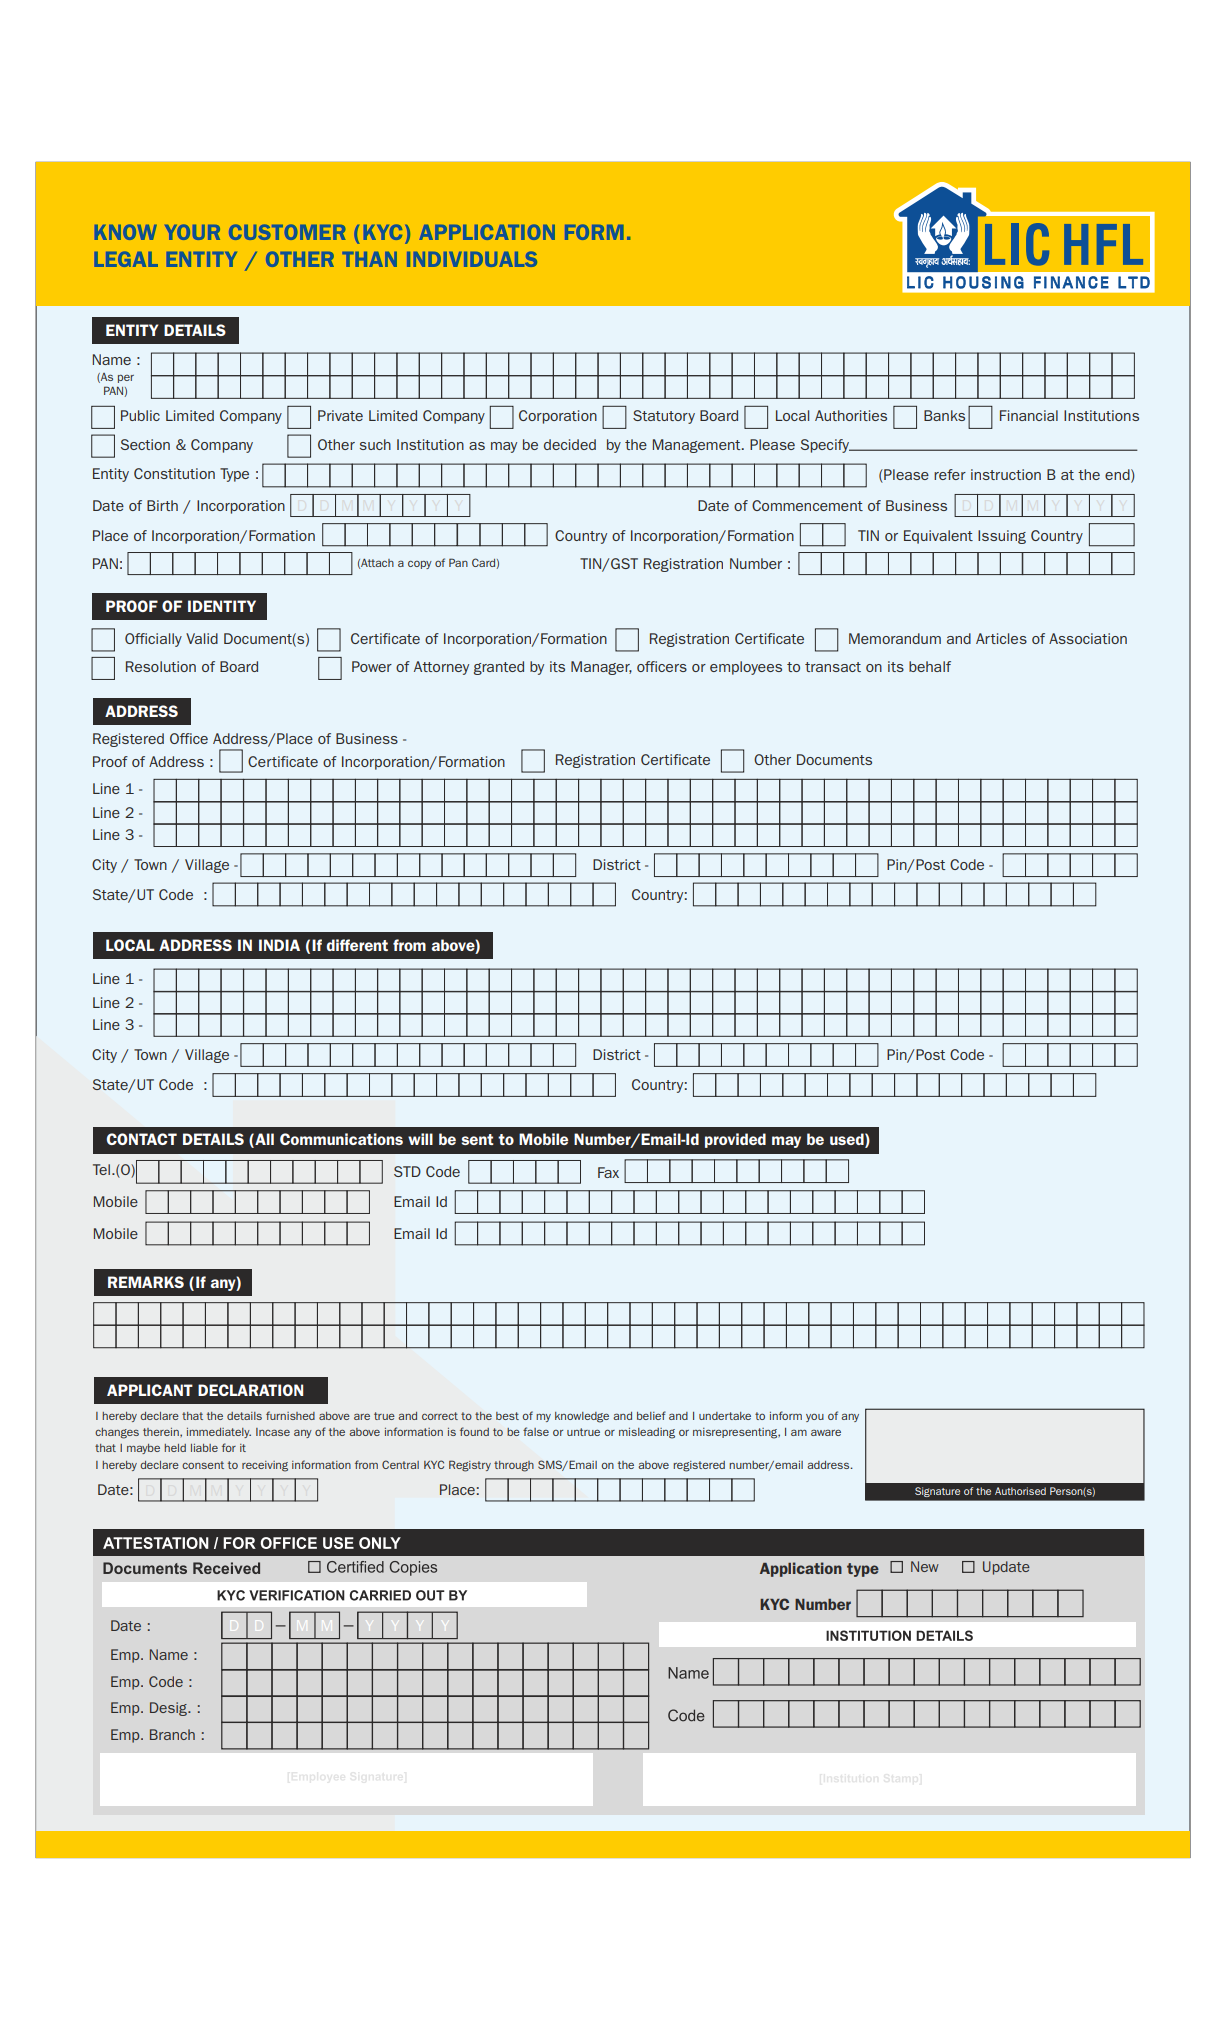 This screenshot has width=1226, height=2020. What do you see at coordinates (735, 1140) in the screenshot?
I see `provided` at bounding box center [735, 1140].
